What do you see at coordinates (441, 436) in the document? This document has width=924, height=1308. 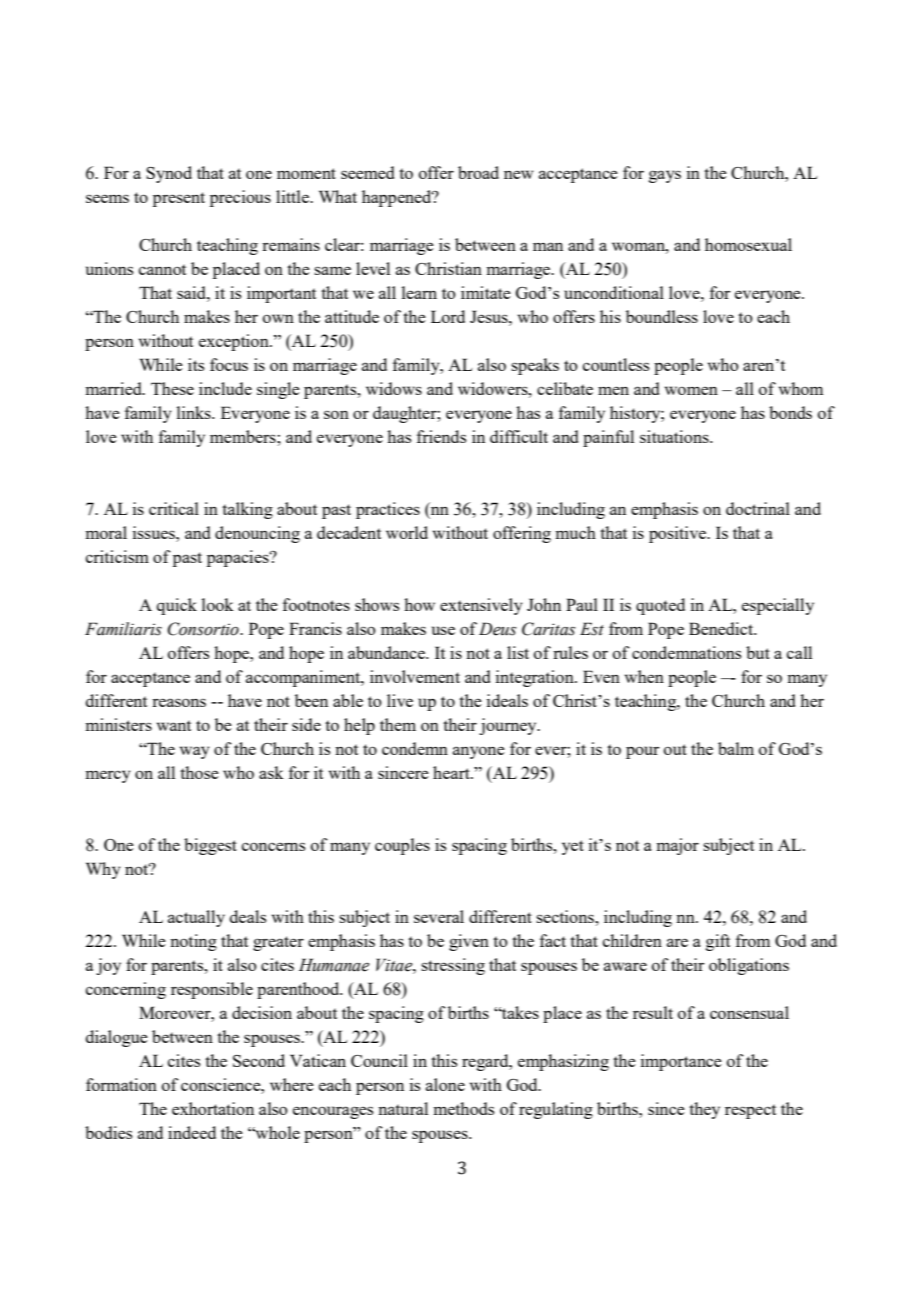 I see `friends` at bounding box center [441, 436].
